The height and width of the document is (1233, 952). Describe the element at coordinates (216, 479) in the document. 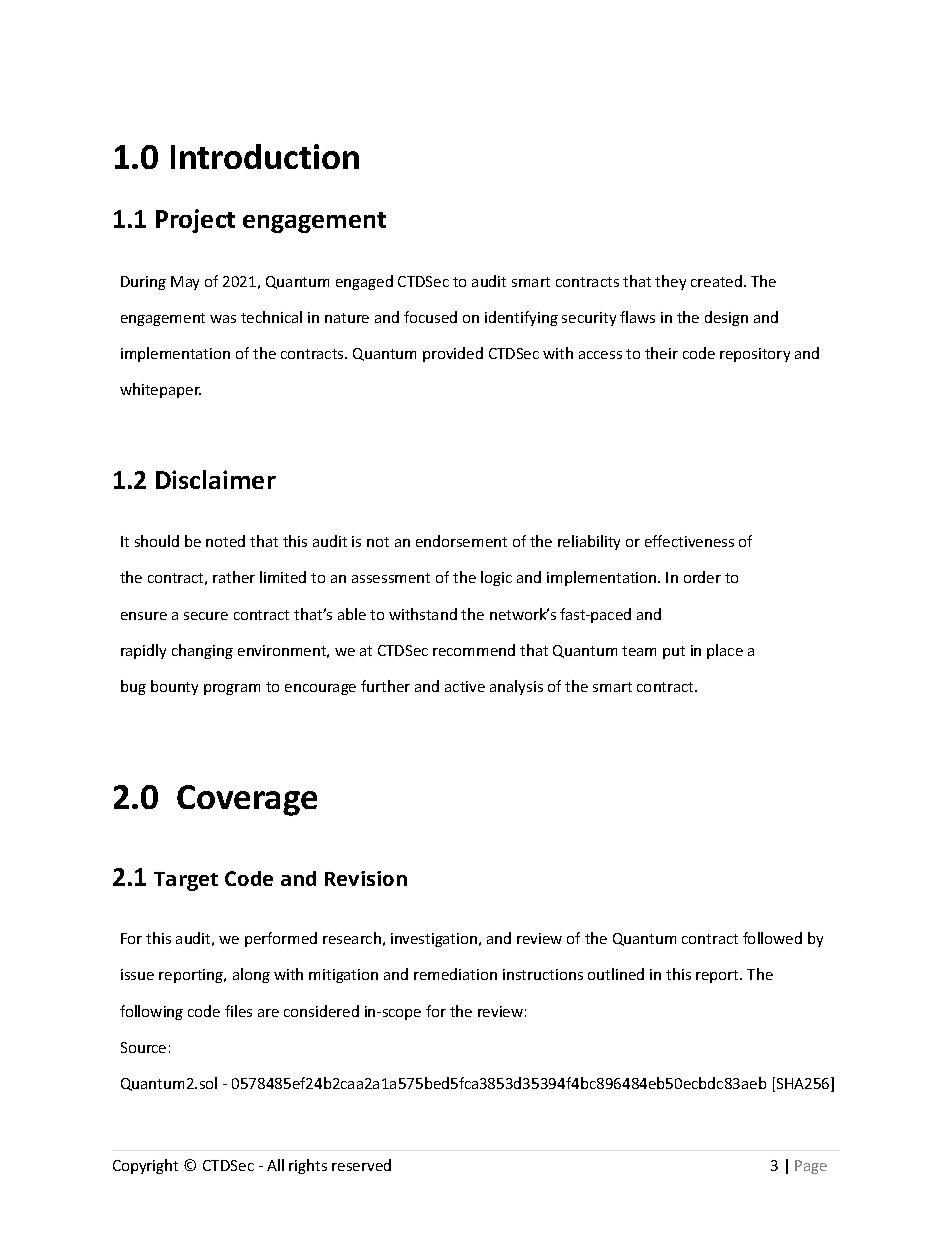

I see `Disclaimer` at that location.
